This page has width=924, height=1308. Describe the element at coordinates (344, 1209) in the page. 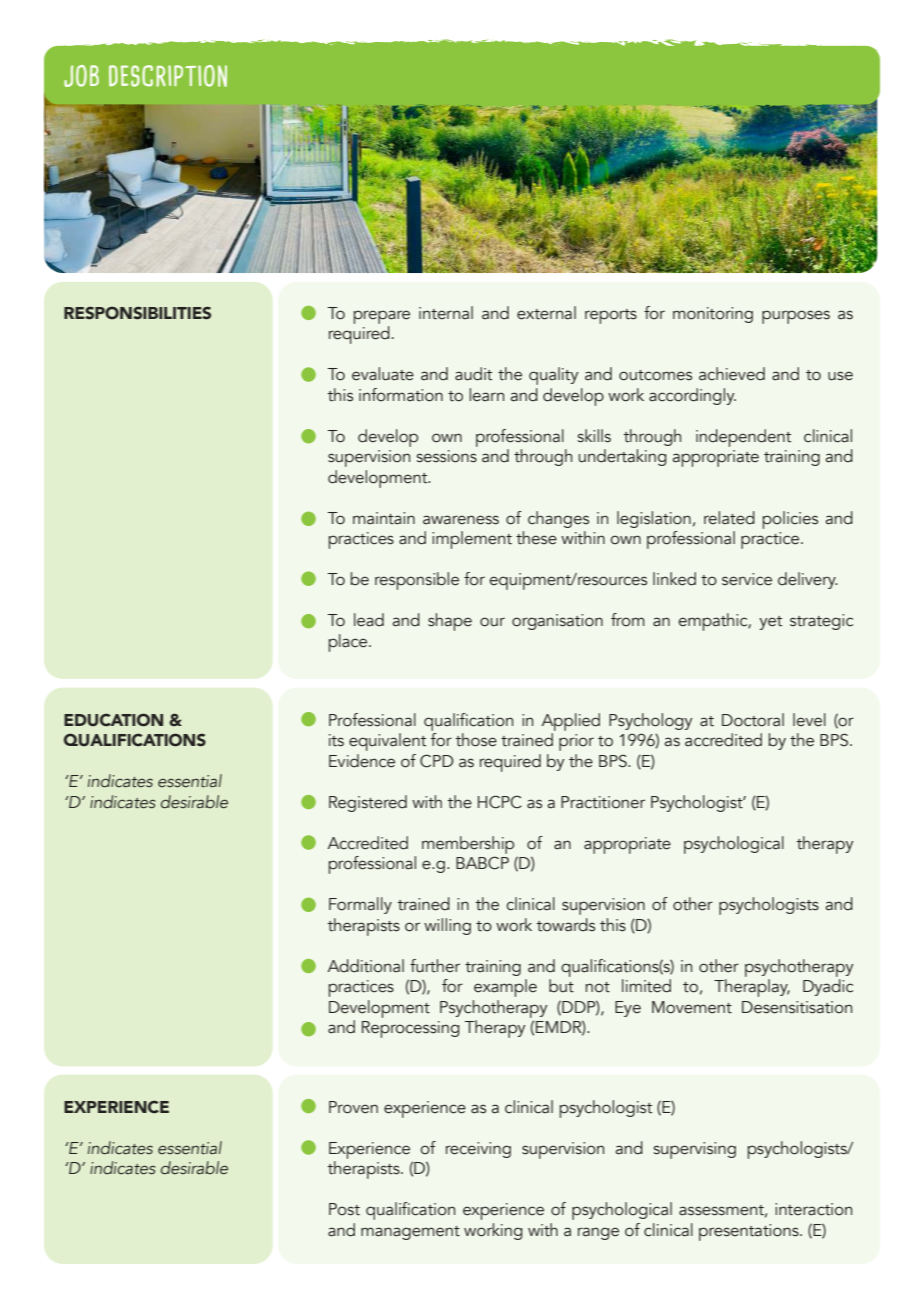

I see `Post` at that location.
